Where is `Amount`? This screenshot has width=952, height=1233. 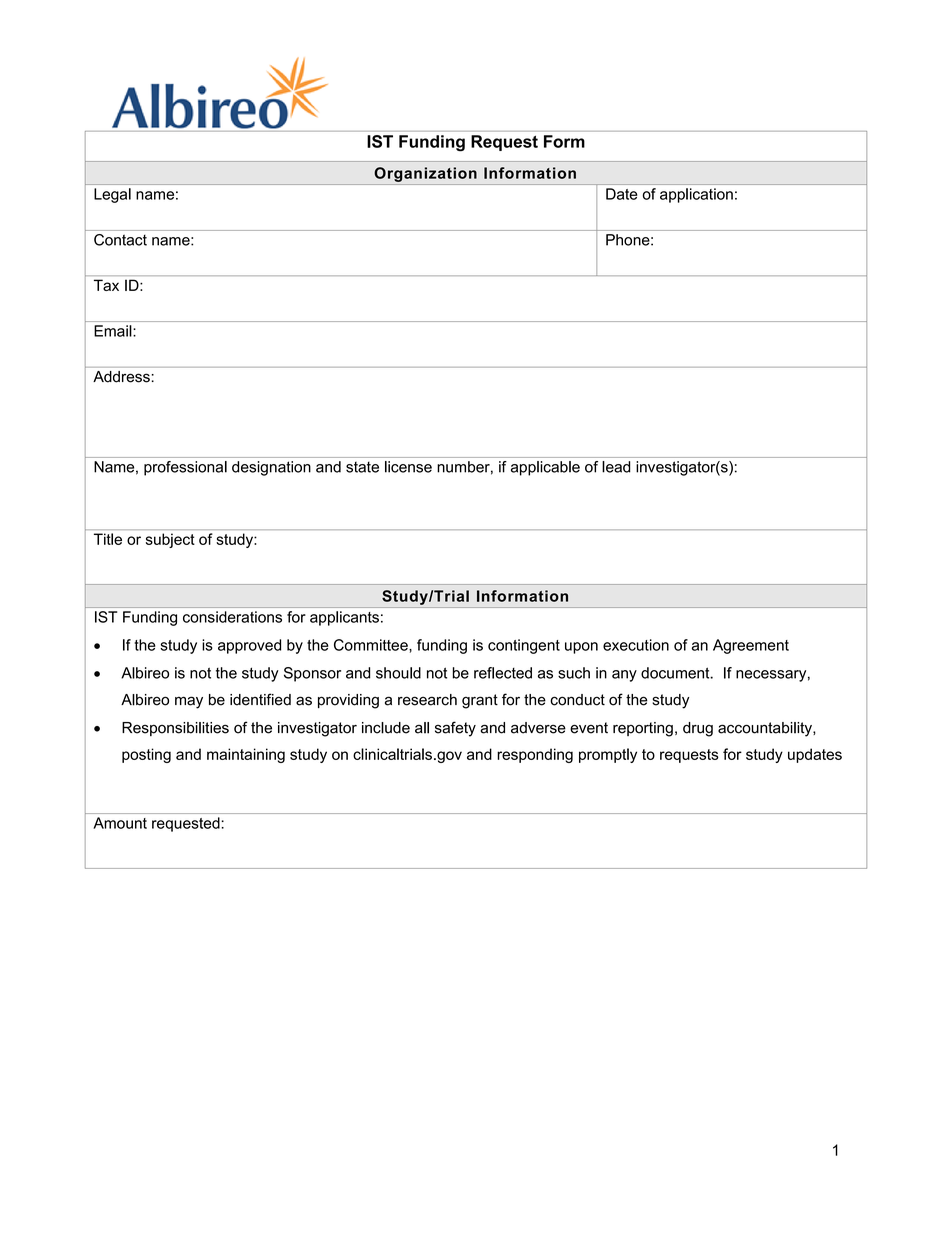 Amount is located at coordinates (120, 823).
